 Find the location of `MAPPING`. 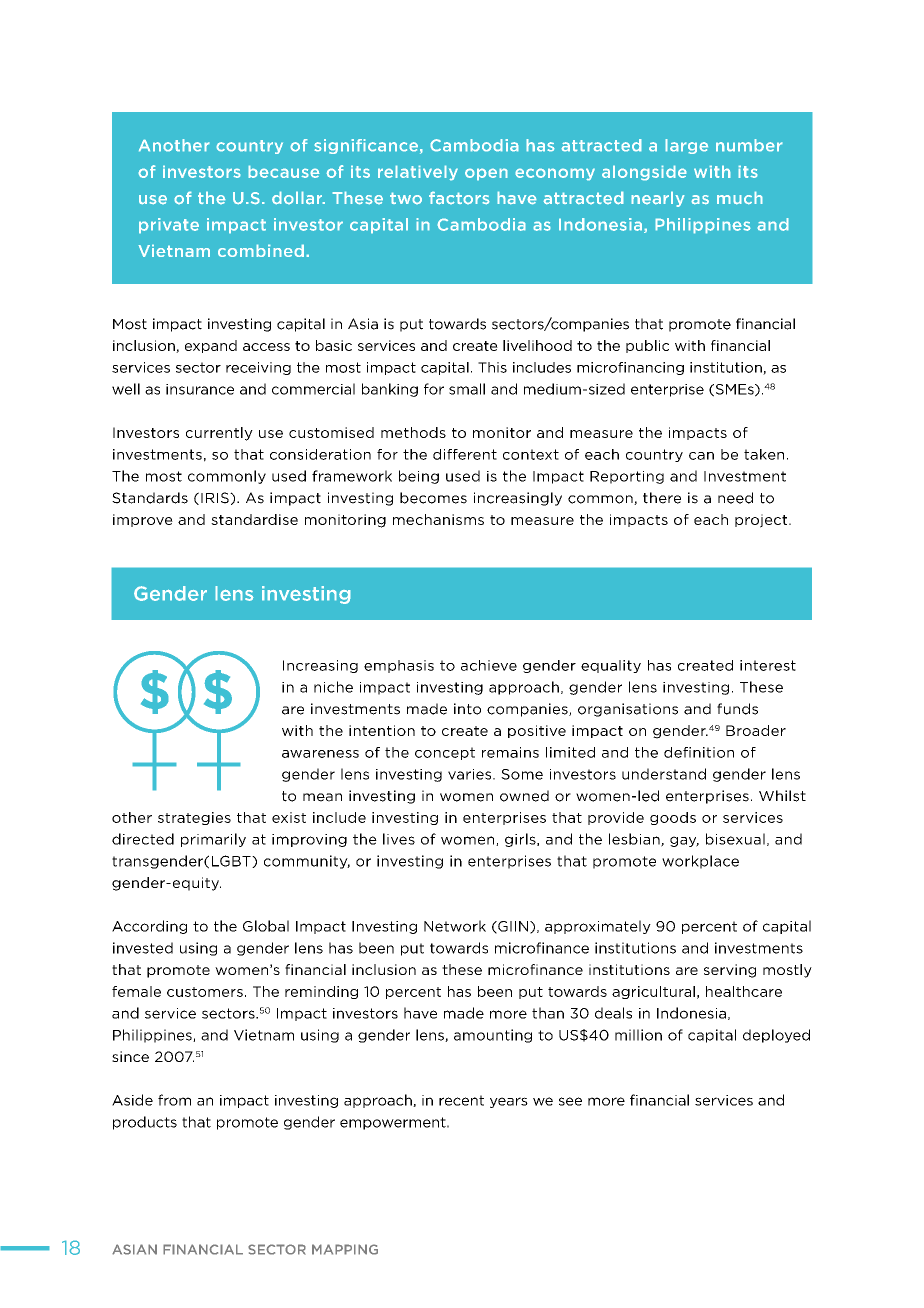

MAPPING is located at coordinates (345, 1249).
